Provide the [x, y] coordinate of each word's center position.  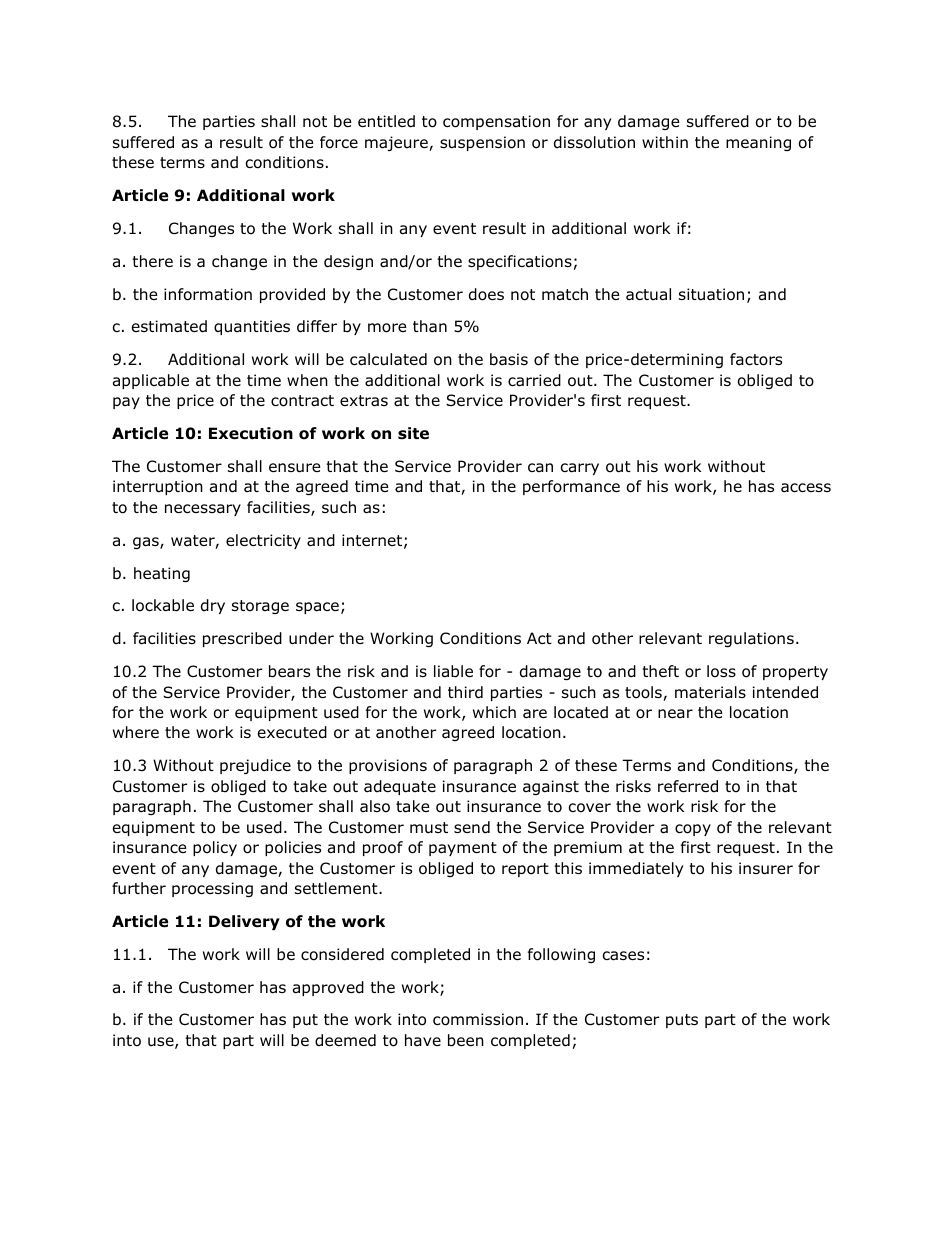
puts [682, 1021]
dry [213, 606]
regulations [751, 639]
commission [478, 1019]
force [339, 142]
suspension [482, 143]
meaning [758, 143]
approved [328, 988]
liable [453, 671]
